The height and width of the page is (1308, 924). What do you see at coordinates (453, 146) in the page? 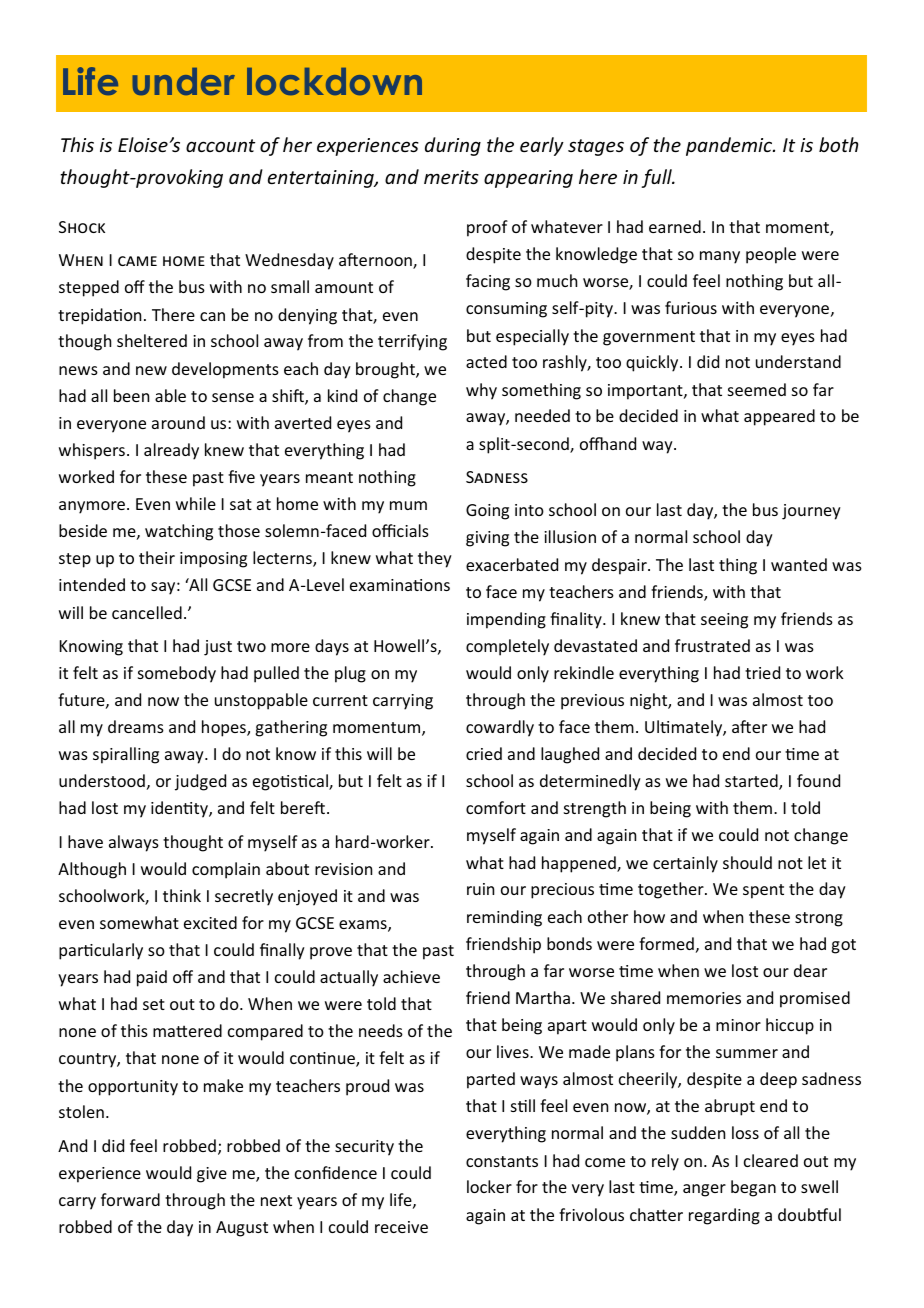
I see `during` at bounding box center [453, 146].
